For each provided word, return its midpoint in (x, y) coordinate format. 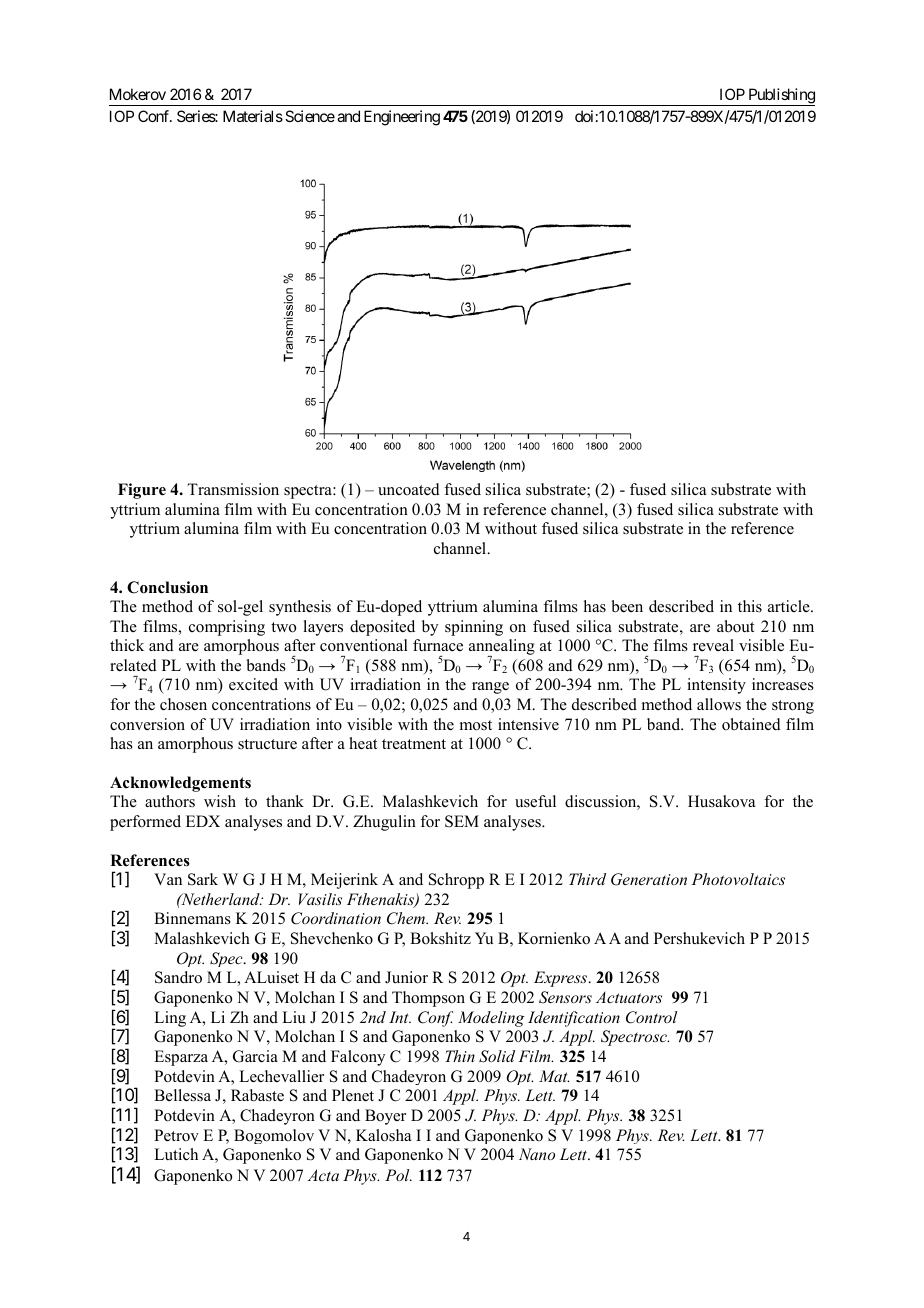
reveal (713, 645)
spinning (474, 628)
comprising (227, 628)
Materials (253, 116)
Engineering (402, 118)
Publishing (781, 97)
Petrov (176, 1135)
